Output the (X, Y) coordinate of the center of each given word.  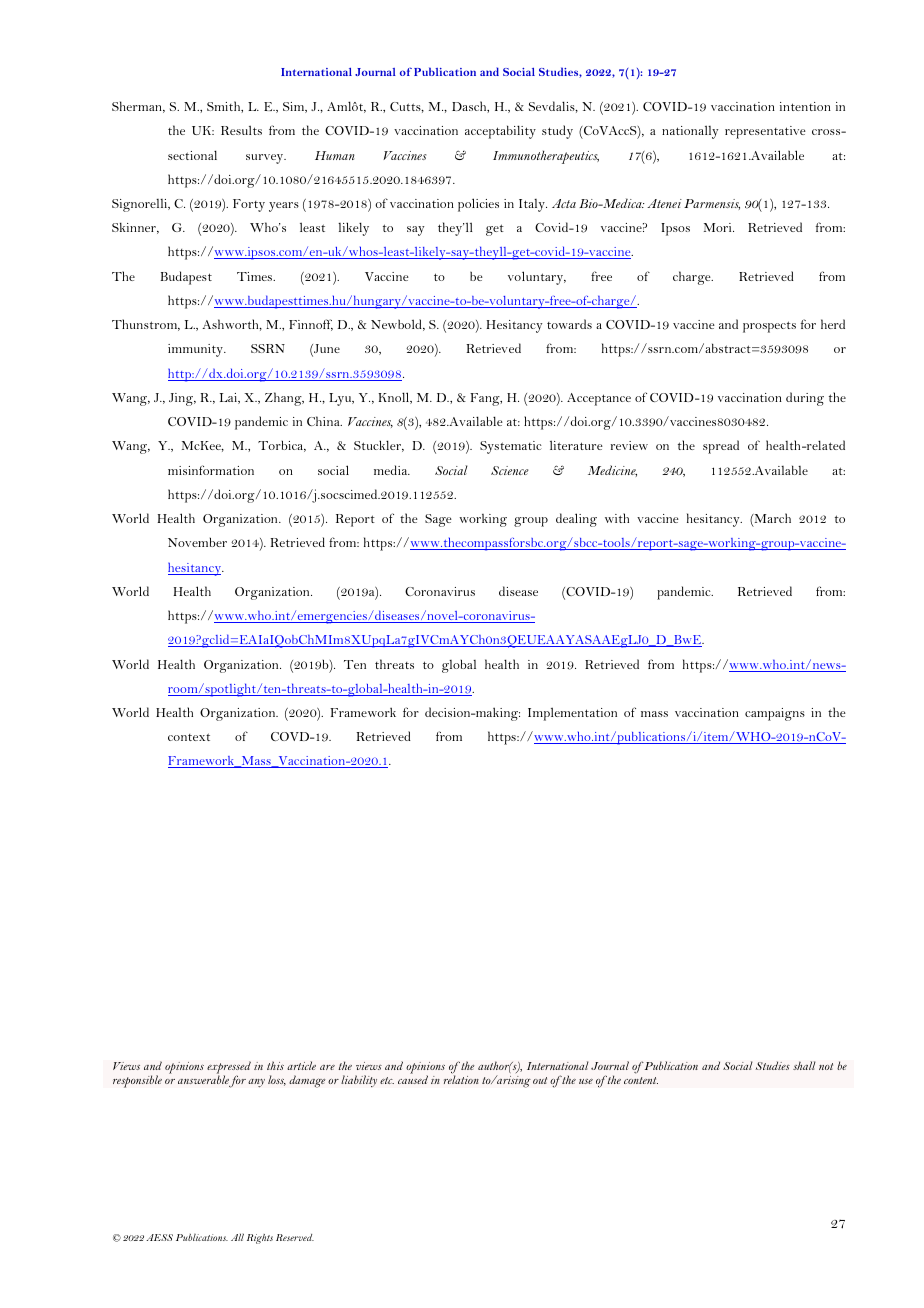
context (189, 737)
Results (241, 130)
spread (721, 447)
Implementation (572, 714)
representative (765, 132)
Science (510, 470)
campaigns (775, 714)
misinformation (211, 470)
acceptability (500, 132)
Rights (260, 1239)
